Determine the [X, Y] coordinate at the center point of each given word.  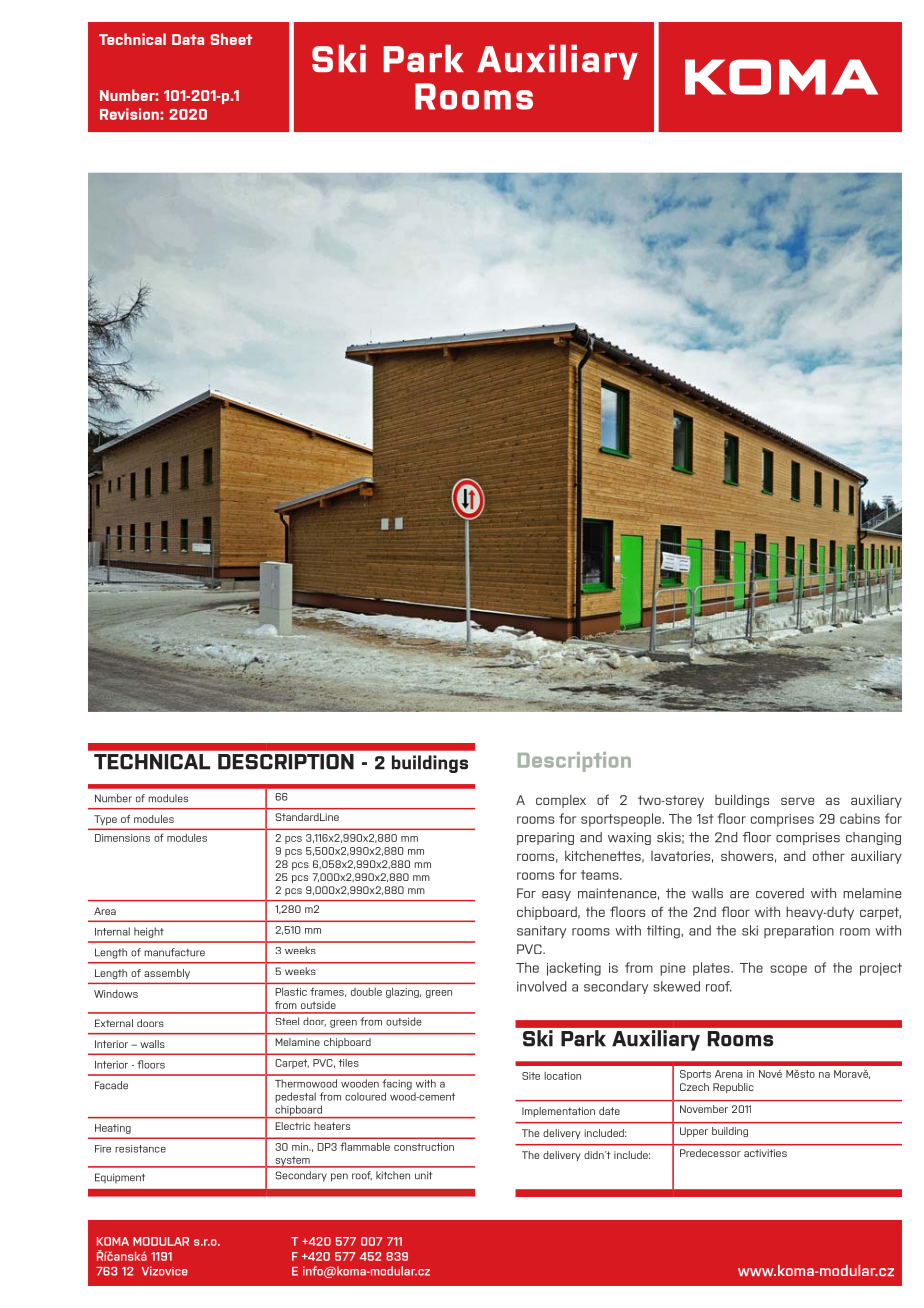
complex [561, 801]
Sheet [231, 39]
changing [873, 838]
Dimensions [122, 838]
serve [797, 801]
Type [105, 820]
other [829, 855]
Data [188, 39]
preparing [545, 838]
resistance [140, 1149]
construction [424, 1147]
